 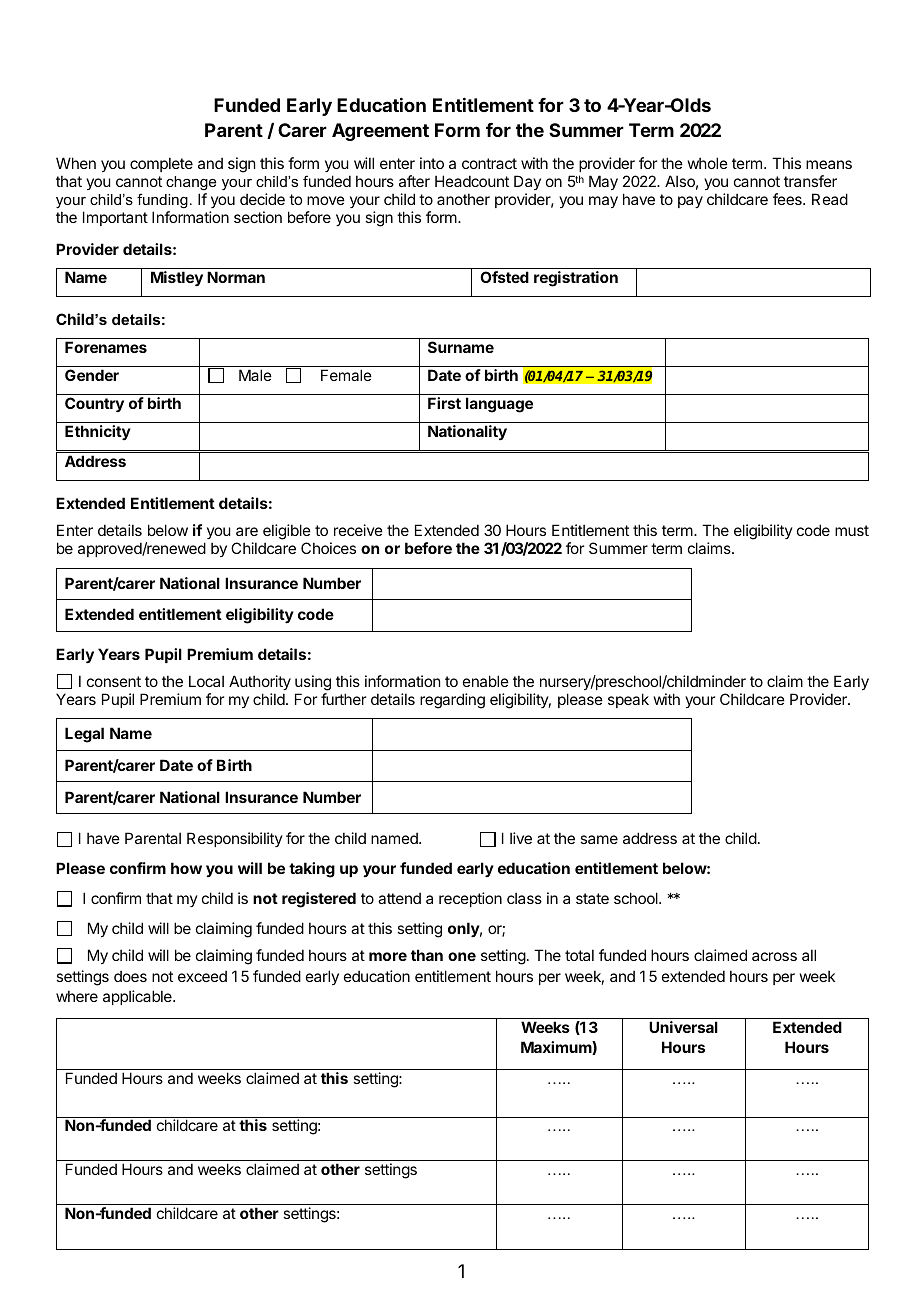 I want to click on one, so click(x=462, y=956).
